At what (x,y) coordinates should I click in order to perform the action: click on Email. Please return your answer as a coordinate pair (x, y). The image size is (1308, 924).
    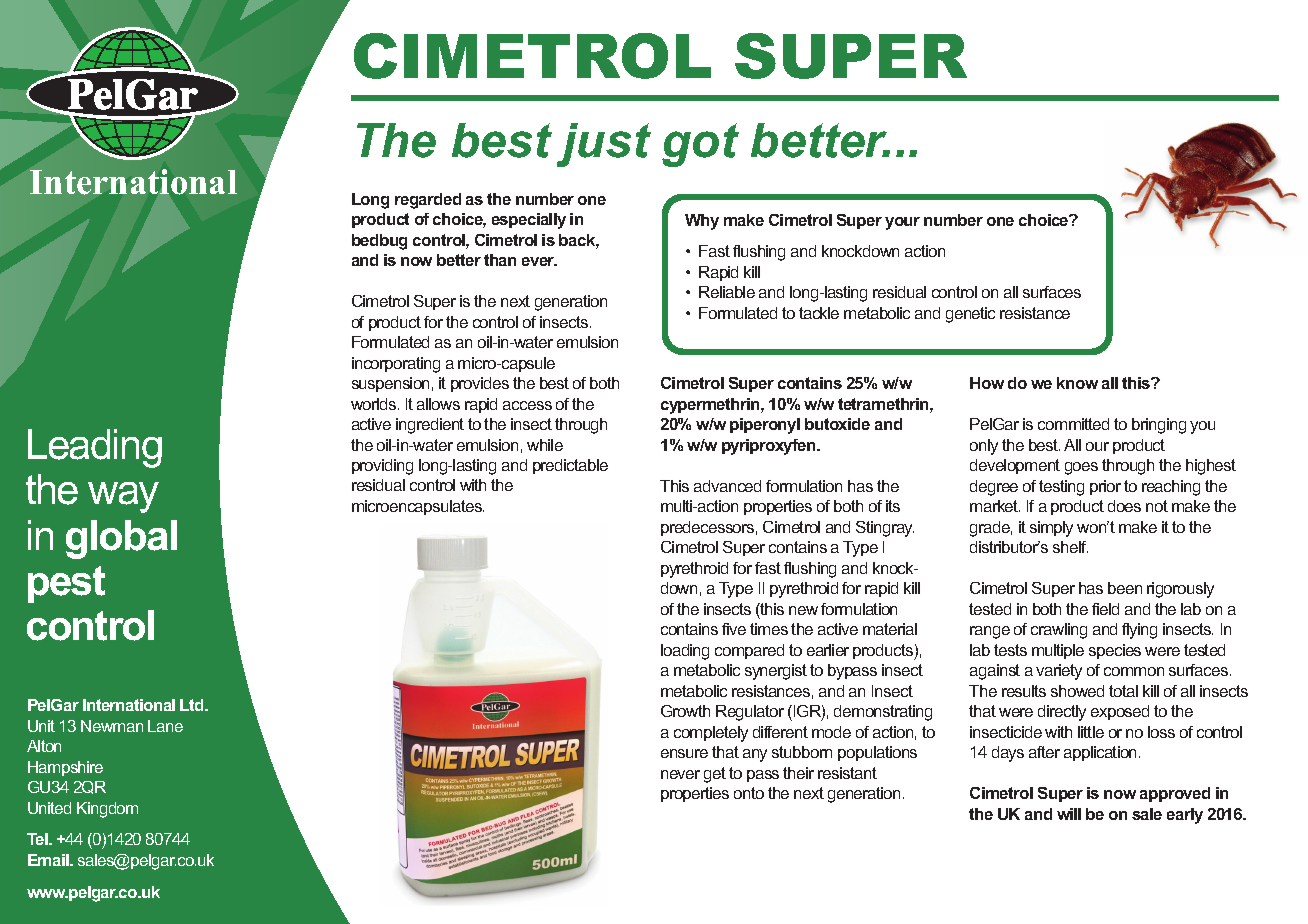
    Looking at the image, I should click on (49, 860).
